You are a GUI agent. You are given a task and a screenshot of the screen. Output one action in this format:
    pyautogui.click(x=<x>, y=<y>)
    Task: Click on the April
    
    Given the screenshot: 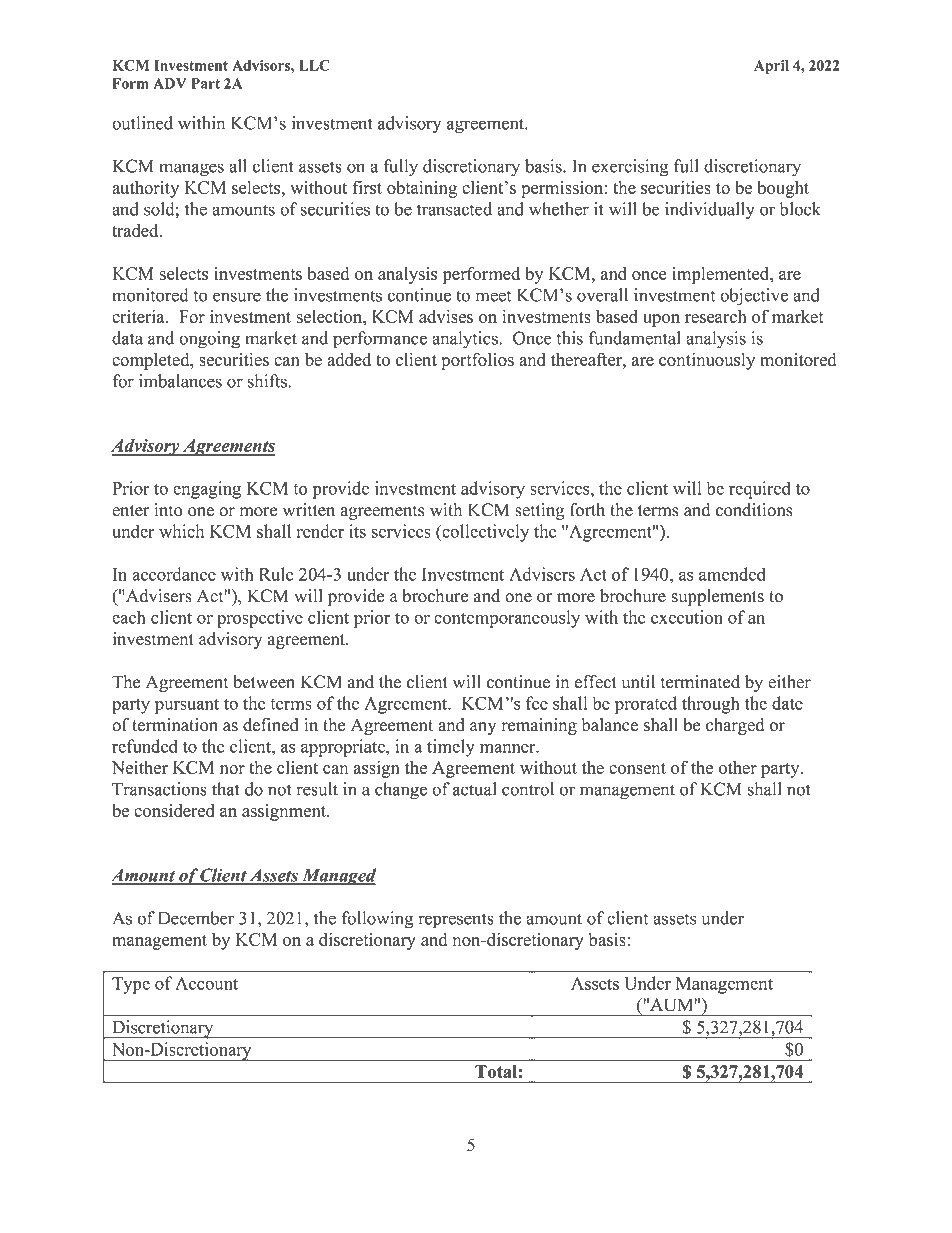 What is the action you would take?
    pyautogui.click(x=771, y=67)
